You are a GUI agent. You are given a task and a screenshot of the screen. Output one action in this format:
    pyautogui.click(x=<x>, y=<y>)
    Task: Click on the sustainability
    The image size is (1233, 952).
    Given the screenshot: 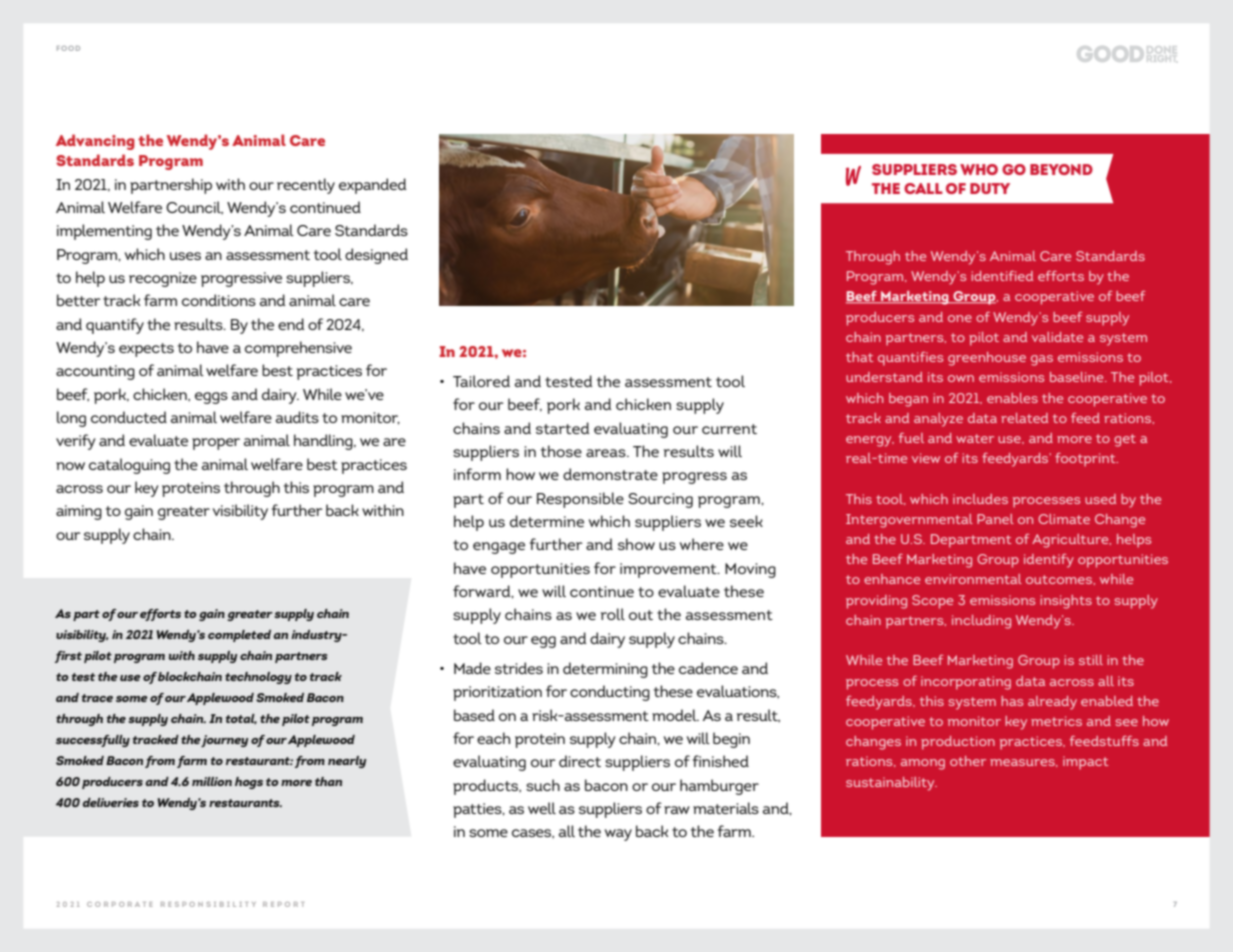 What is the action you would take?
    pyautogui.click(x=891, y=784)
